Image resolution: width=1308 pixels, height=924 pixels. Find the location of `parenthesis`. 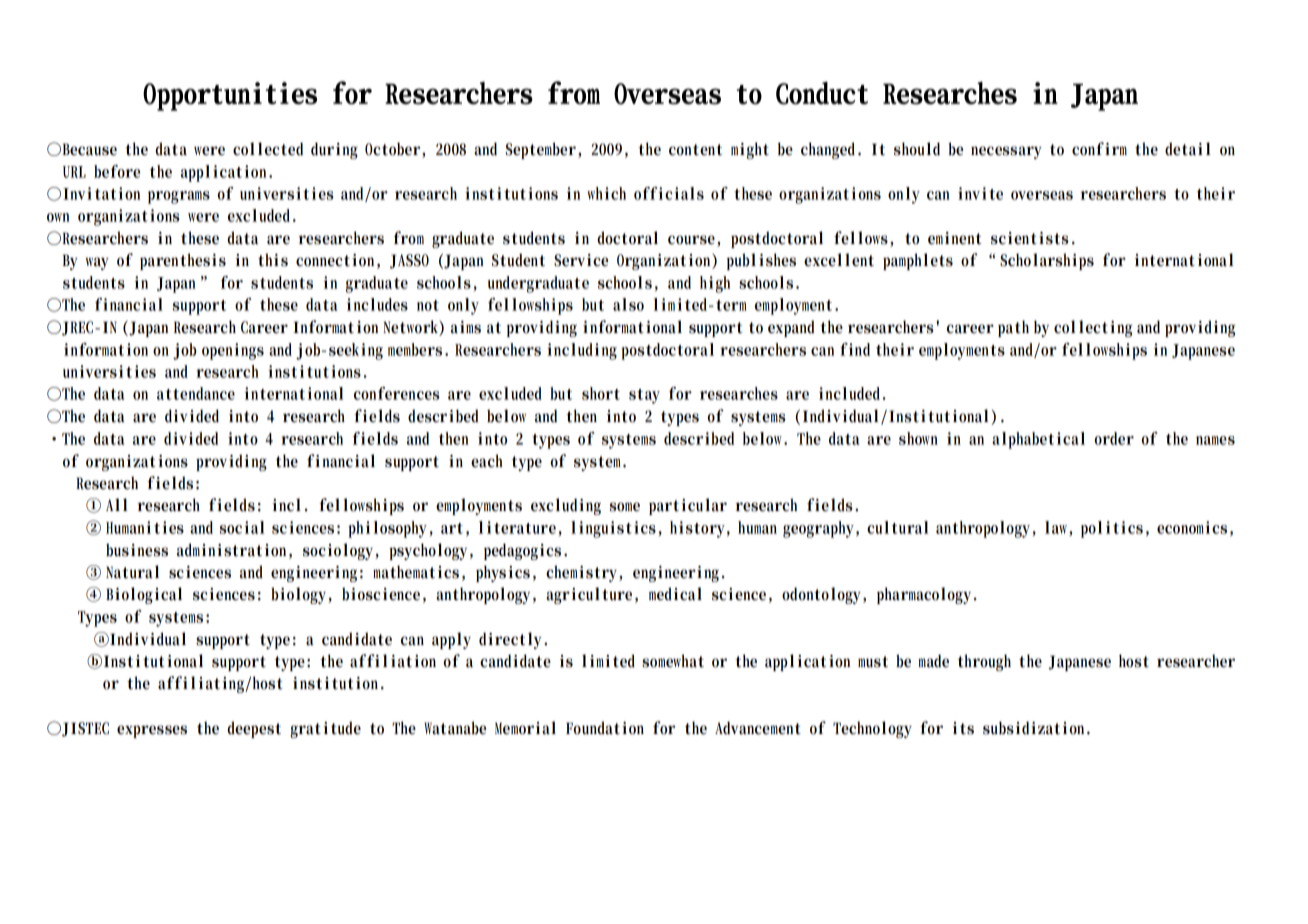

parenthesis is located at coordinates (183, 261).
